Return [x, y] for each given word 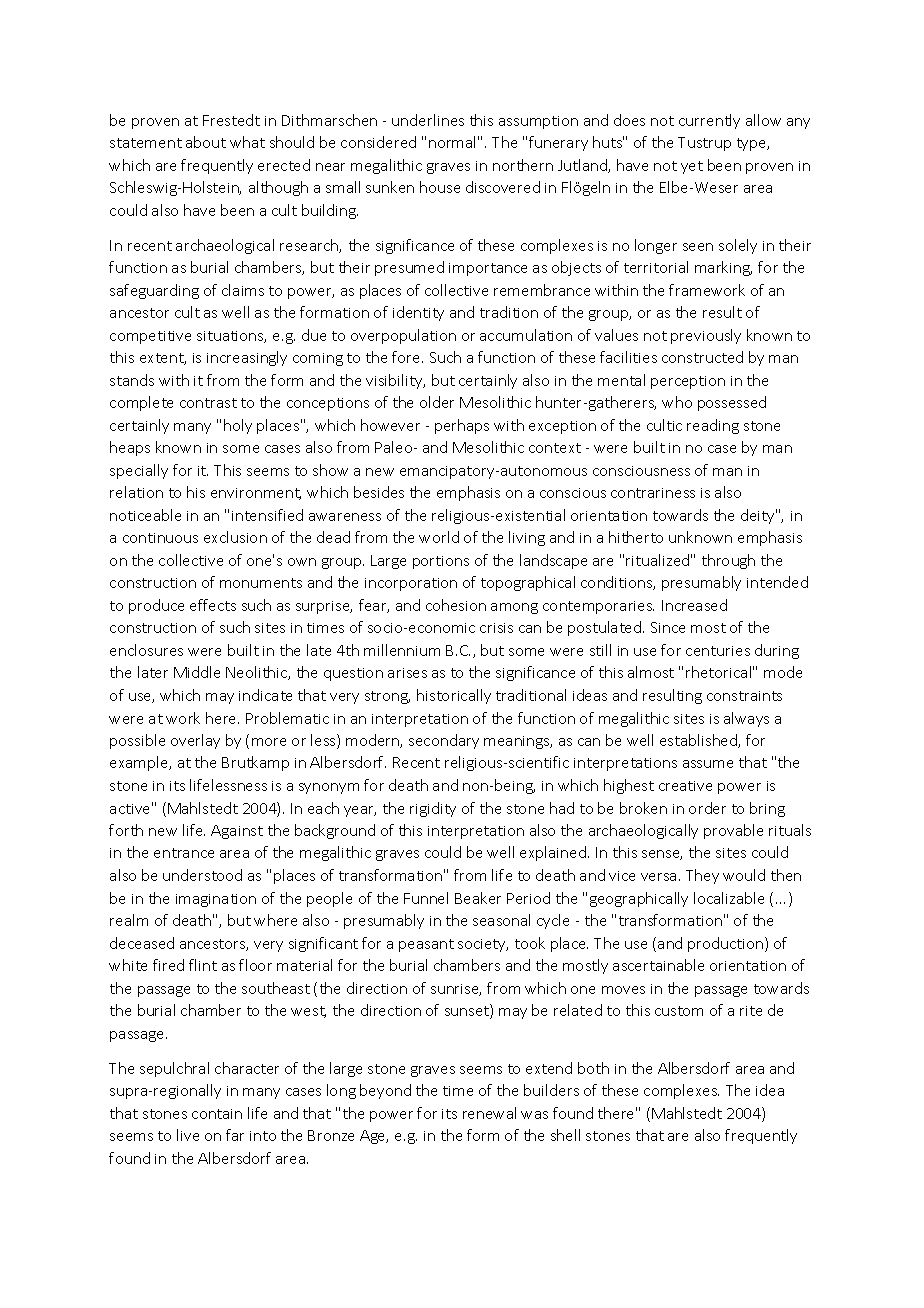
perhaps [462, 426]
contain [217, 1114]
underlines [428, 120]
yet [692, 167]
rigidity [433, 809]
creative [685, 786]
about [206, 142]
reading [713, 426]
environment [256, 494]
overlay [195, 741]
